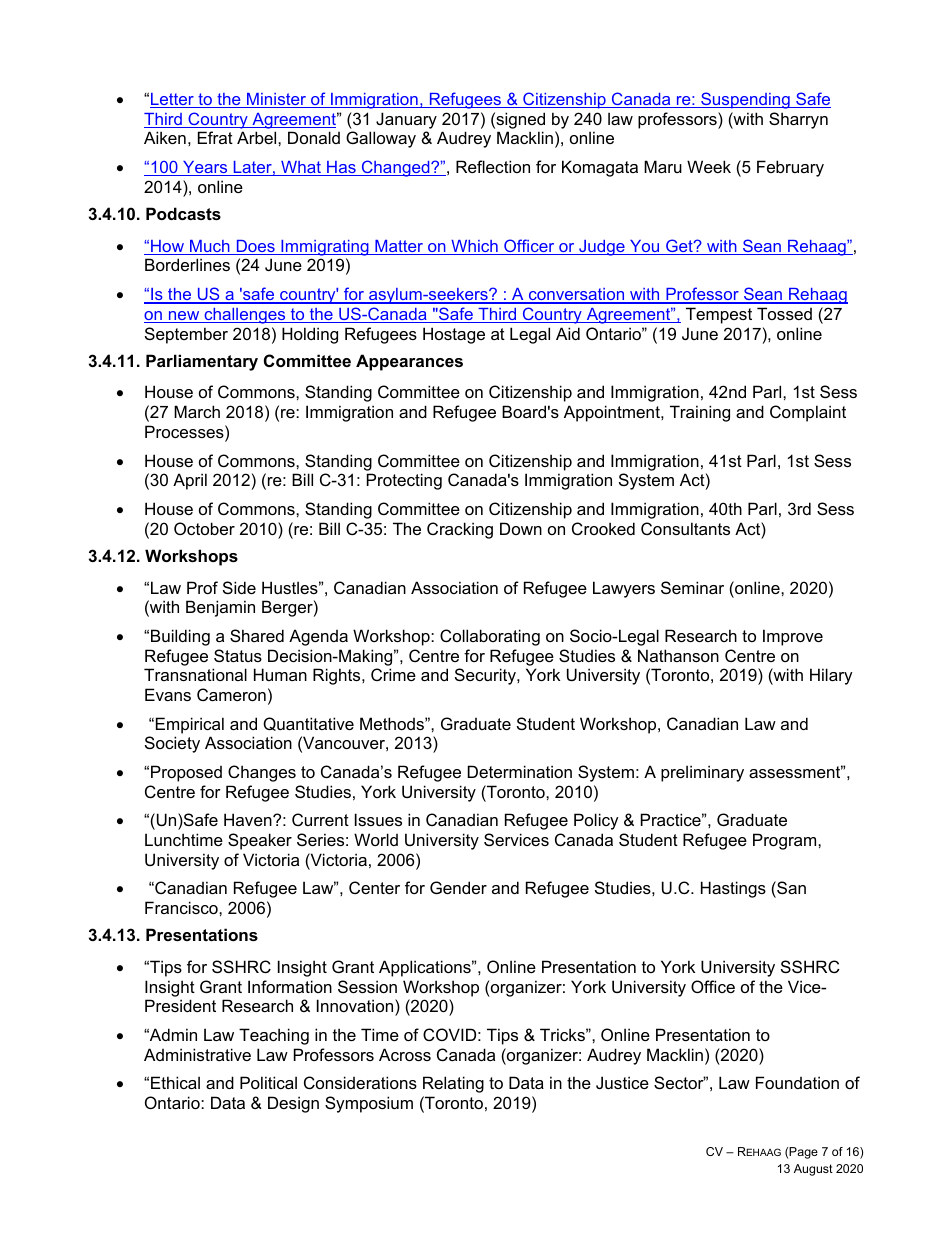 This screenshot has height=1233, width=952. I want to click on Improve, so click(793, 637).
